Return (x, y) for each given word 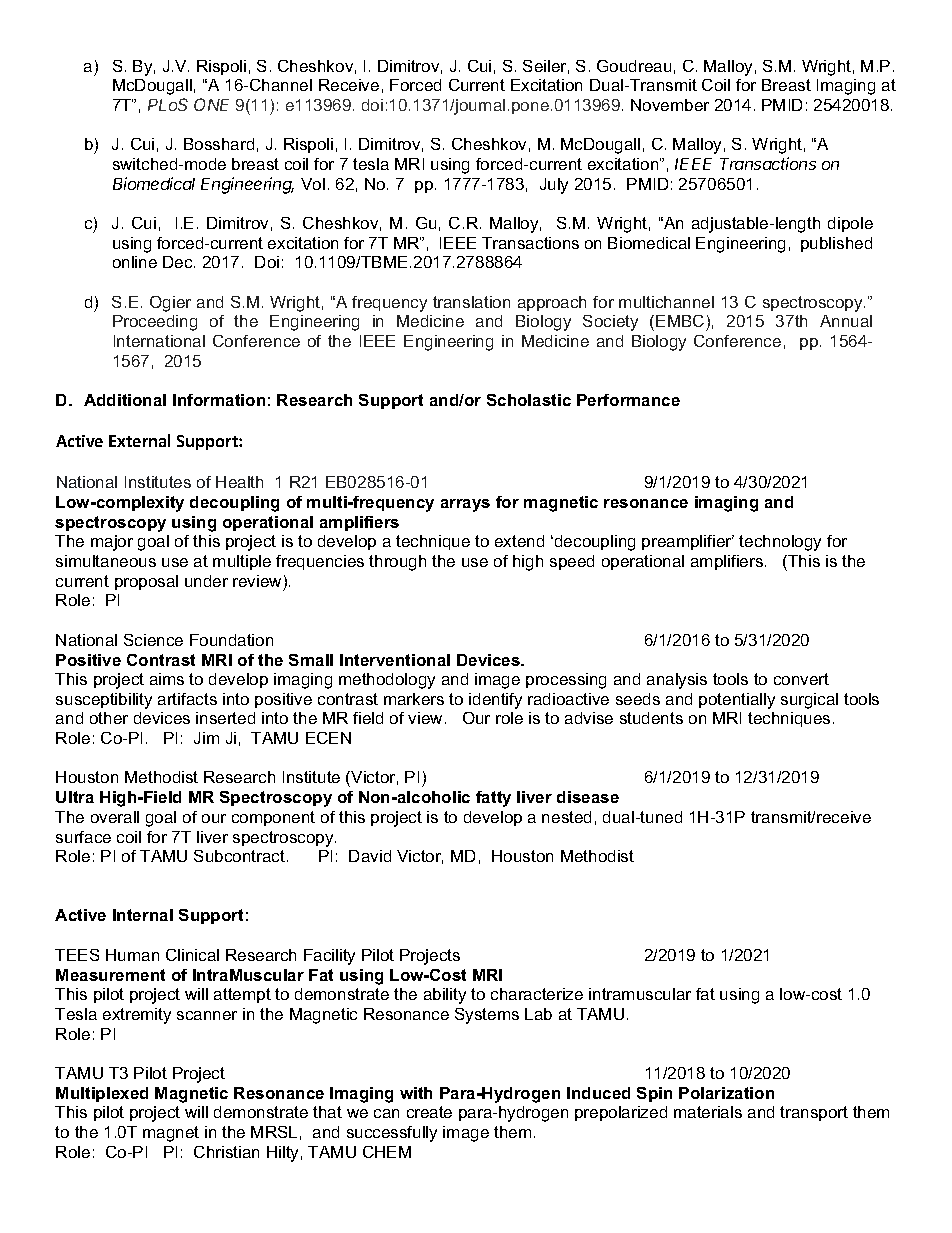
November (670, 105)
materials (708, 1112)
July (554, 186)
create (429, 1112)
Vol (313, 184)
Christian (226, 1152)
